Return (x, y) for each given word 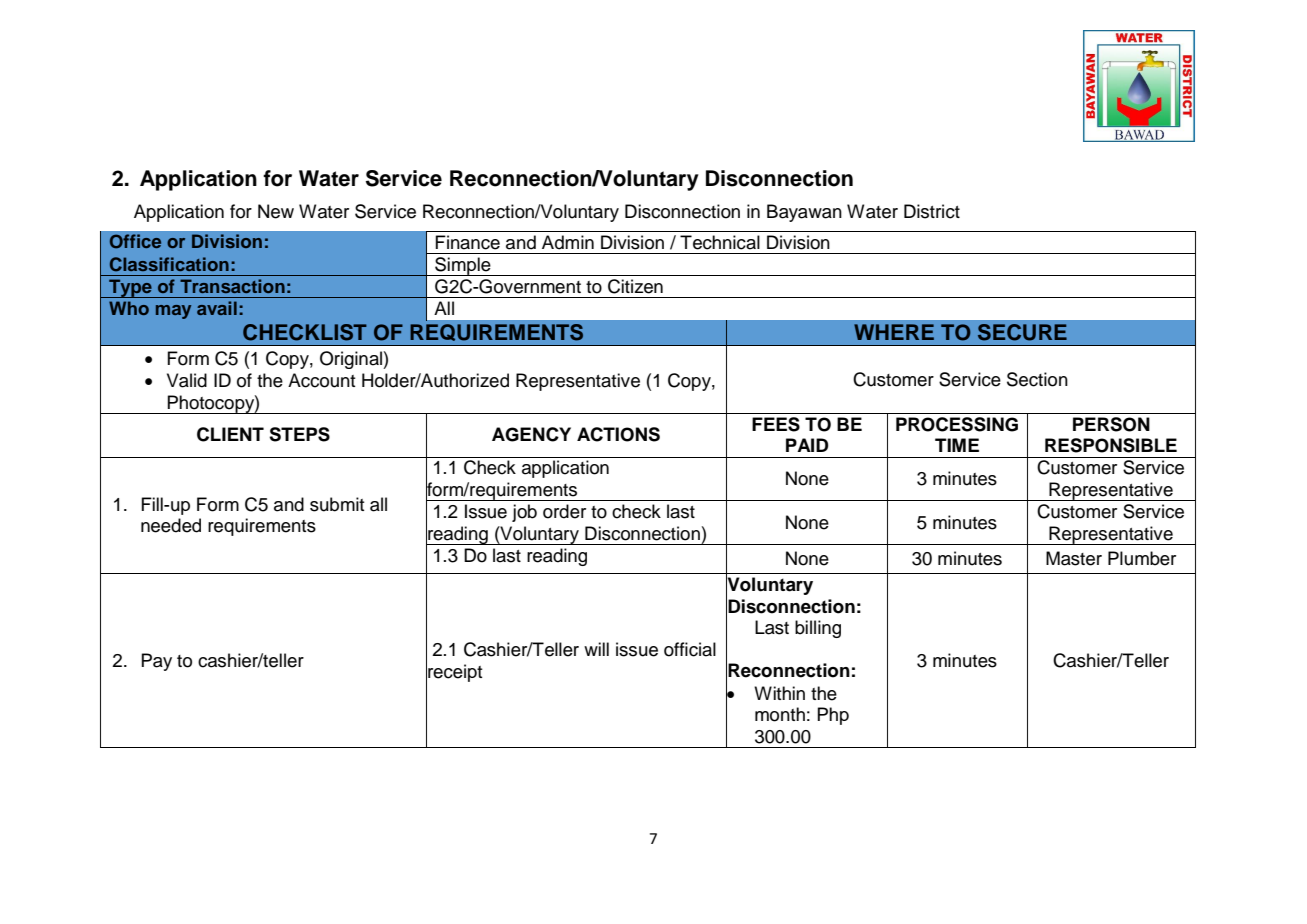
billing (818, 629)
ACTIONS (618, 434)
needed (171, 525)
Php (833, 716)
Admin (568, 242)
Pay (156, 662)
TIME (957, 445)
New (276, 211)
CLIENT (230, 434)
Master (1074, 558)
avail (217, 308)
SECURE (1022, 332)
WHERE (894, 332)
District (932, 211)
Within (779, 693)
